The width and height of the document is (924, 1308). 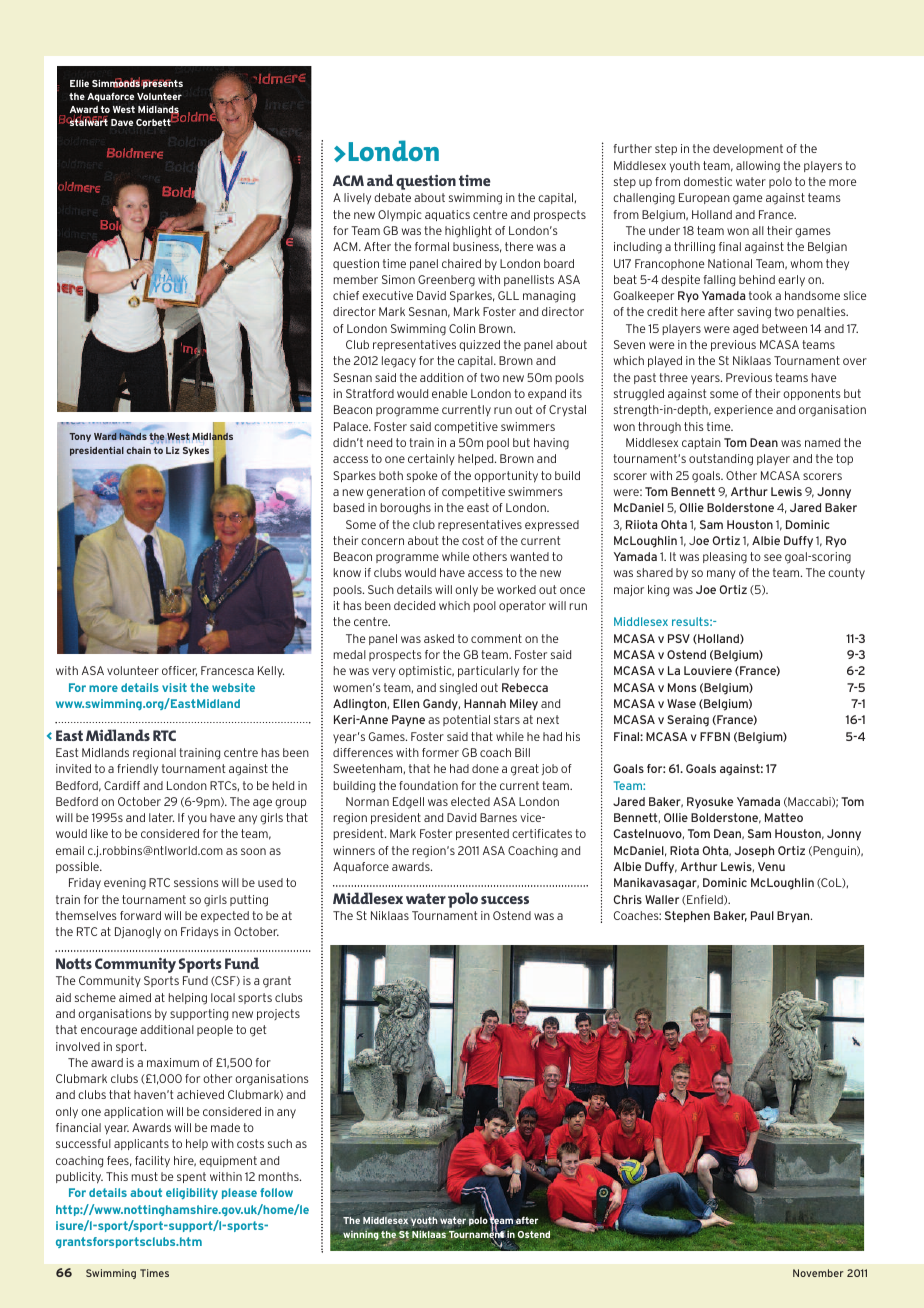 What do you see at coordinates (422, 476) in the document?
I see `spoke` at bounding box center [422, 476].
